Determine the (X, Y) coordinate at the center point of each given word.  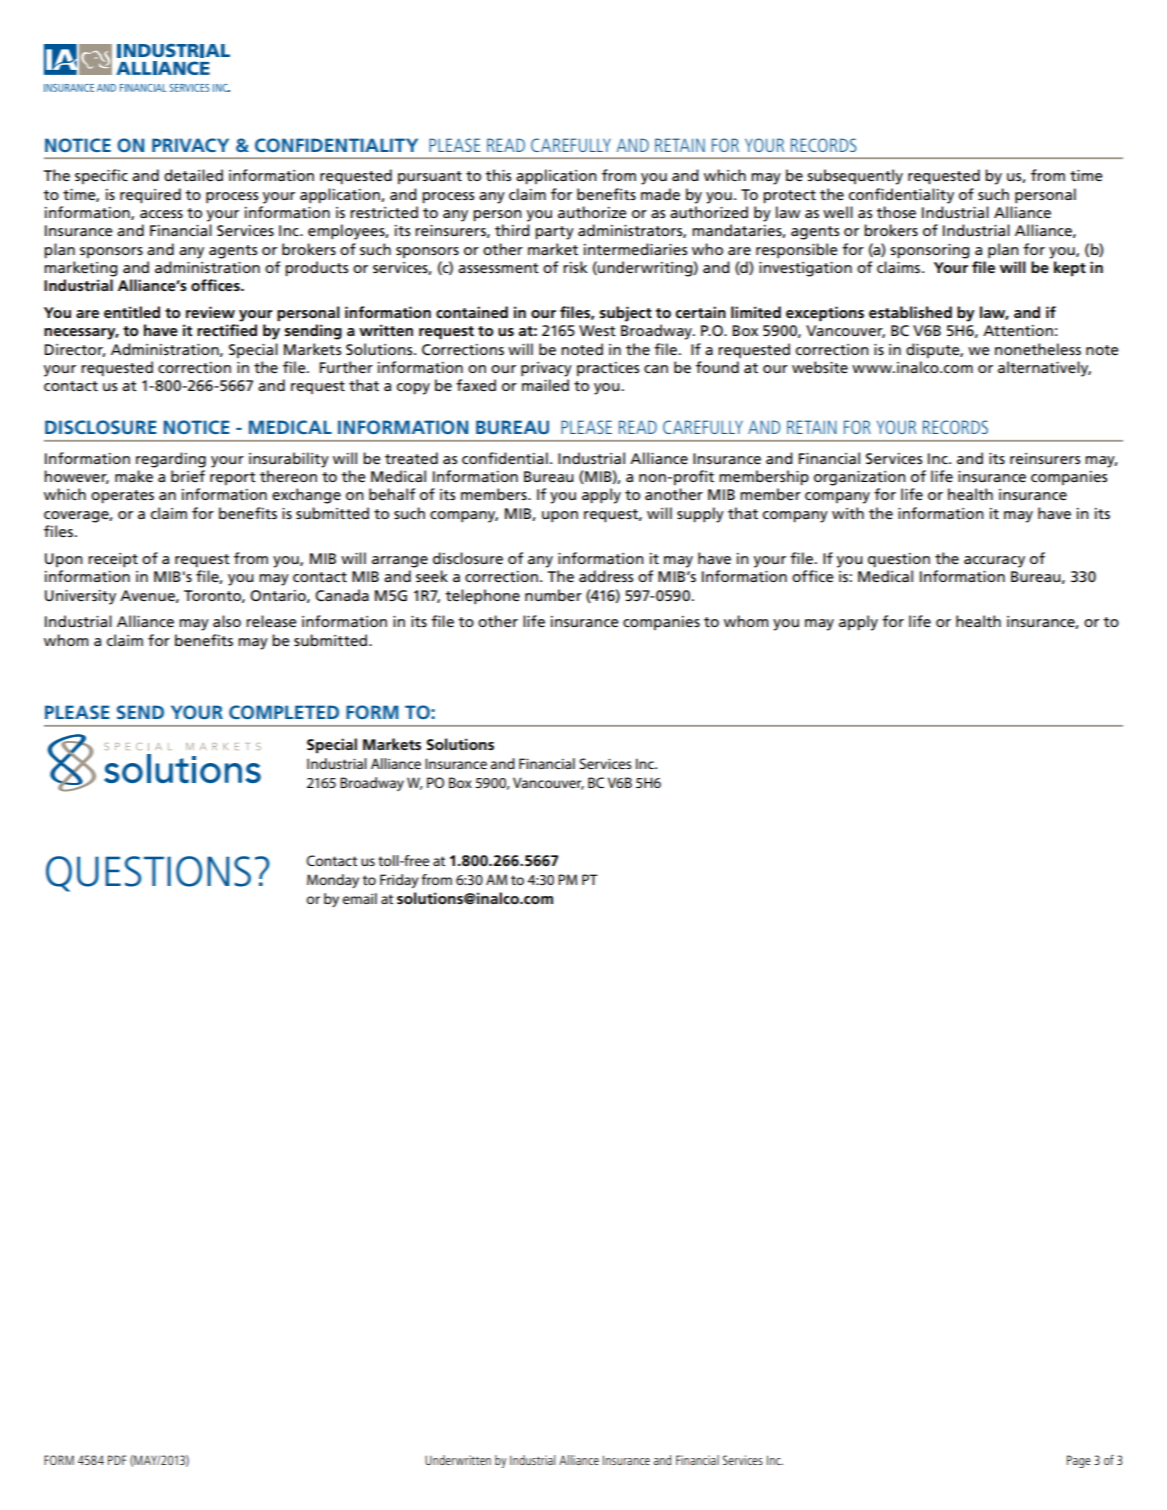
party (554, 233)
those (896, 212)
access (161, 214)
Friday (399, 881)
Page (1078, 1461)
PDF (117, 1460)
